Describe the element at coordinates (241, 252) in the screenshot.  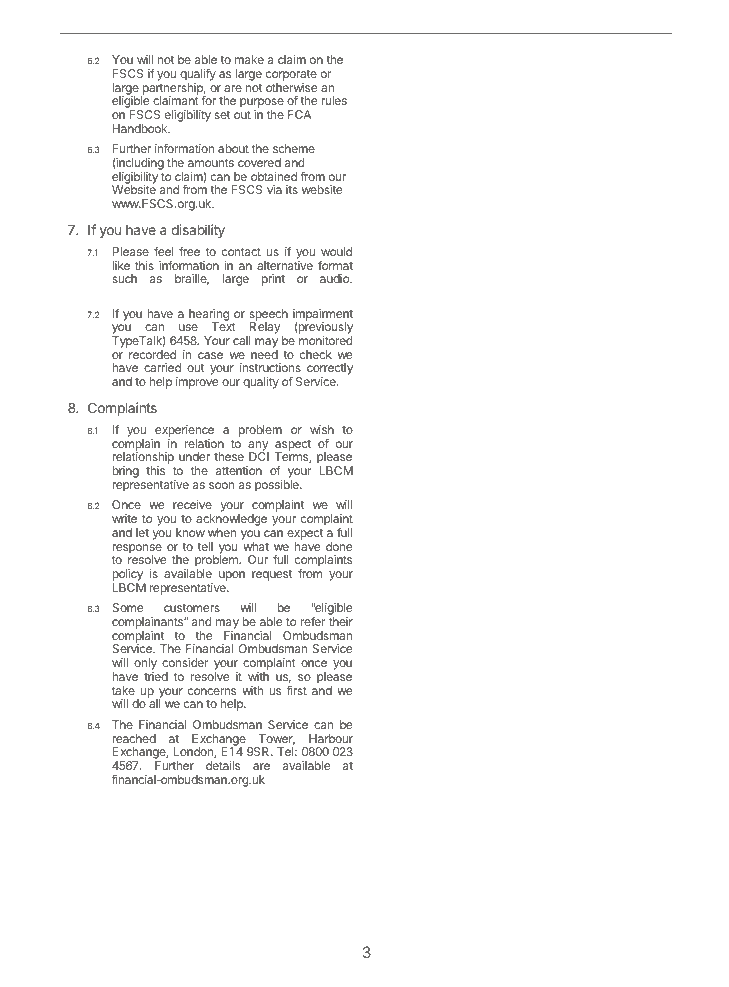
I see `contact` at that location.
